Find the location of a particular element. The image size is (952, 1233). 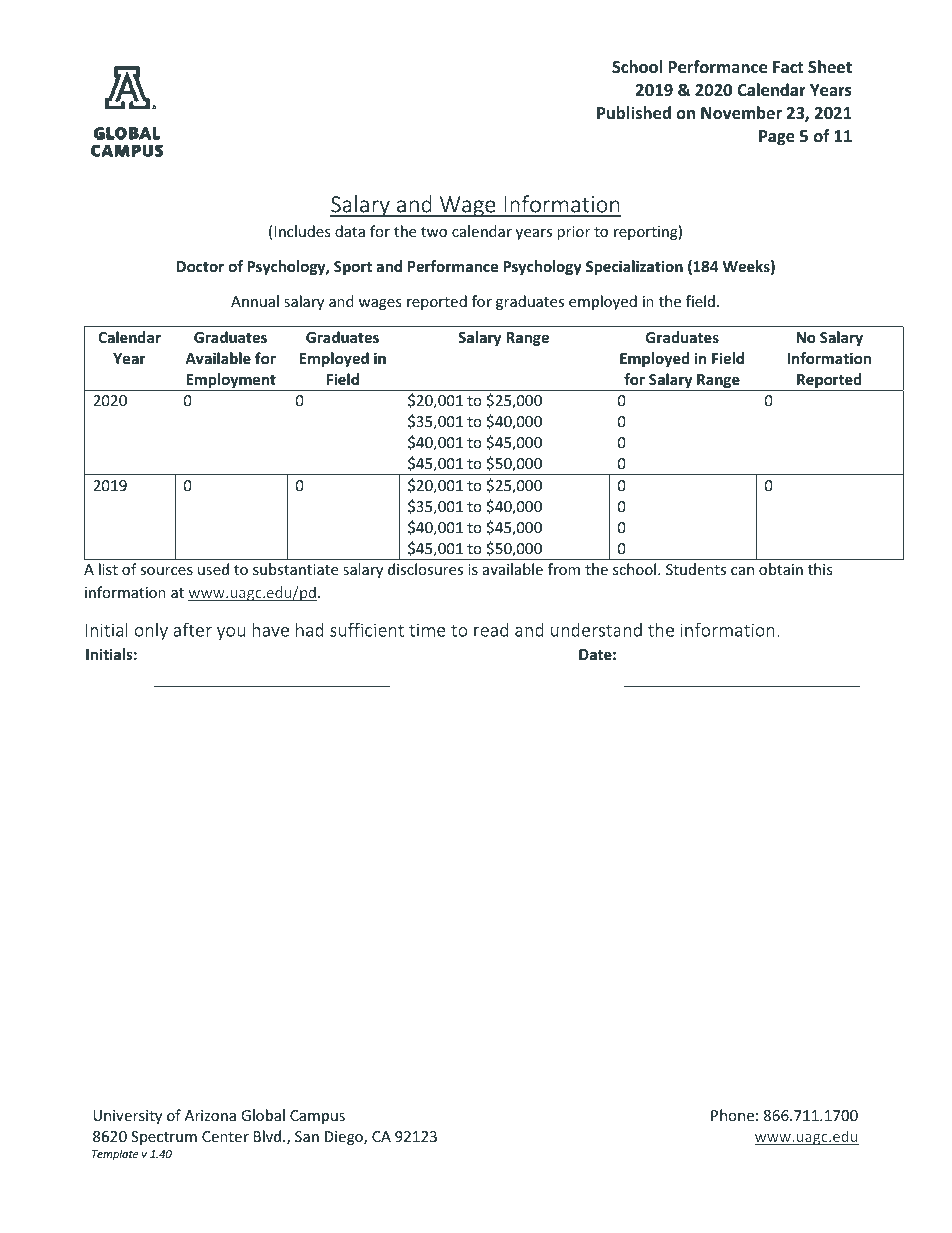

after is located at coordinates (192, 629).
